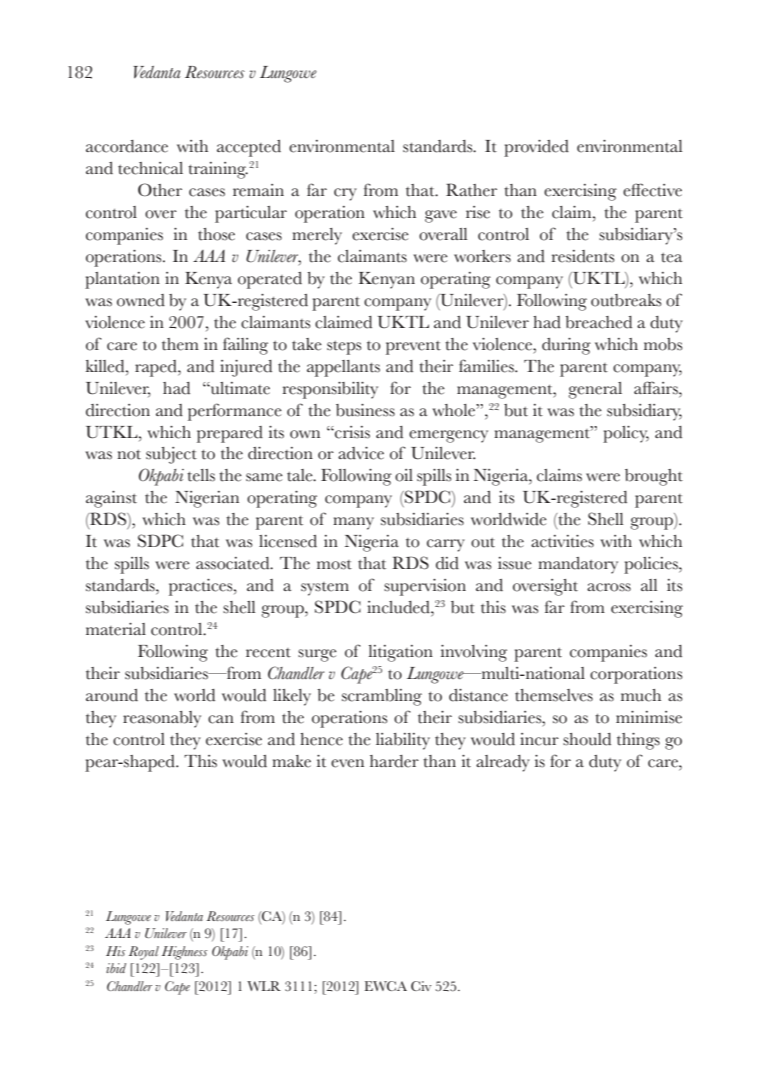 This screenshot has height=1088, width=767. I want to click on much, so click(641, 695).
